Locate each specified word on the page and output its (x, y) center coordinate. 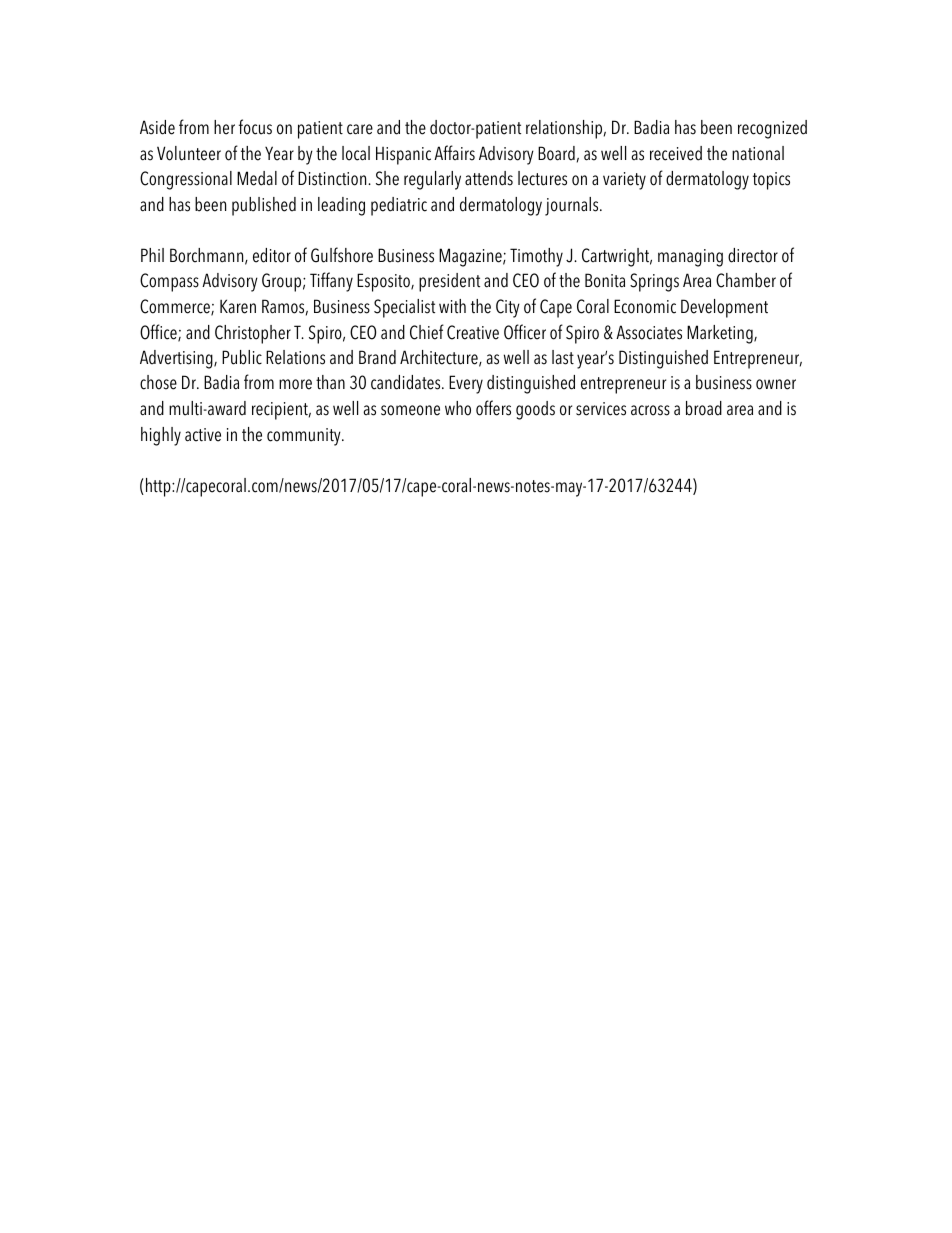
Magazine (471, 257)
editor (272, 255)
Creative (473, 332)
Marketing (721, 334)
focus (255, 127)
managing (690, 258)
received (676, 153)
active (203, 435)
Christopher (253, 334)
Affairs (454, 153)
